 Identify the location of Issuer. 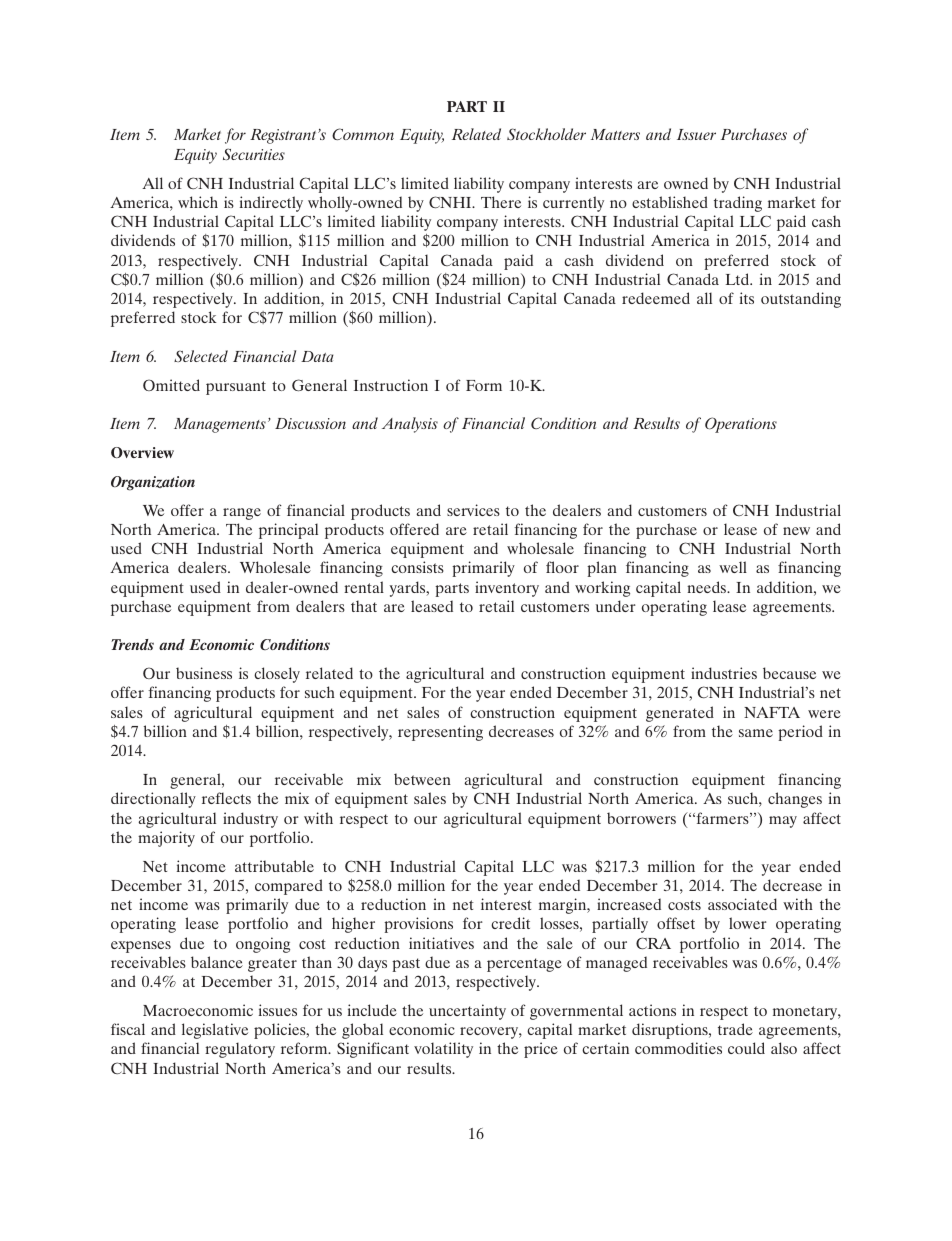
(696, 134).
